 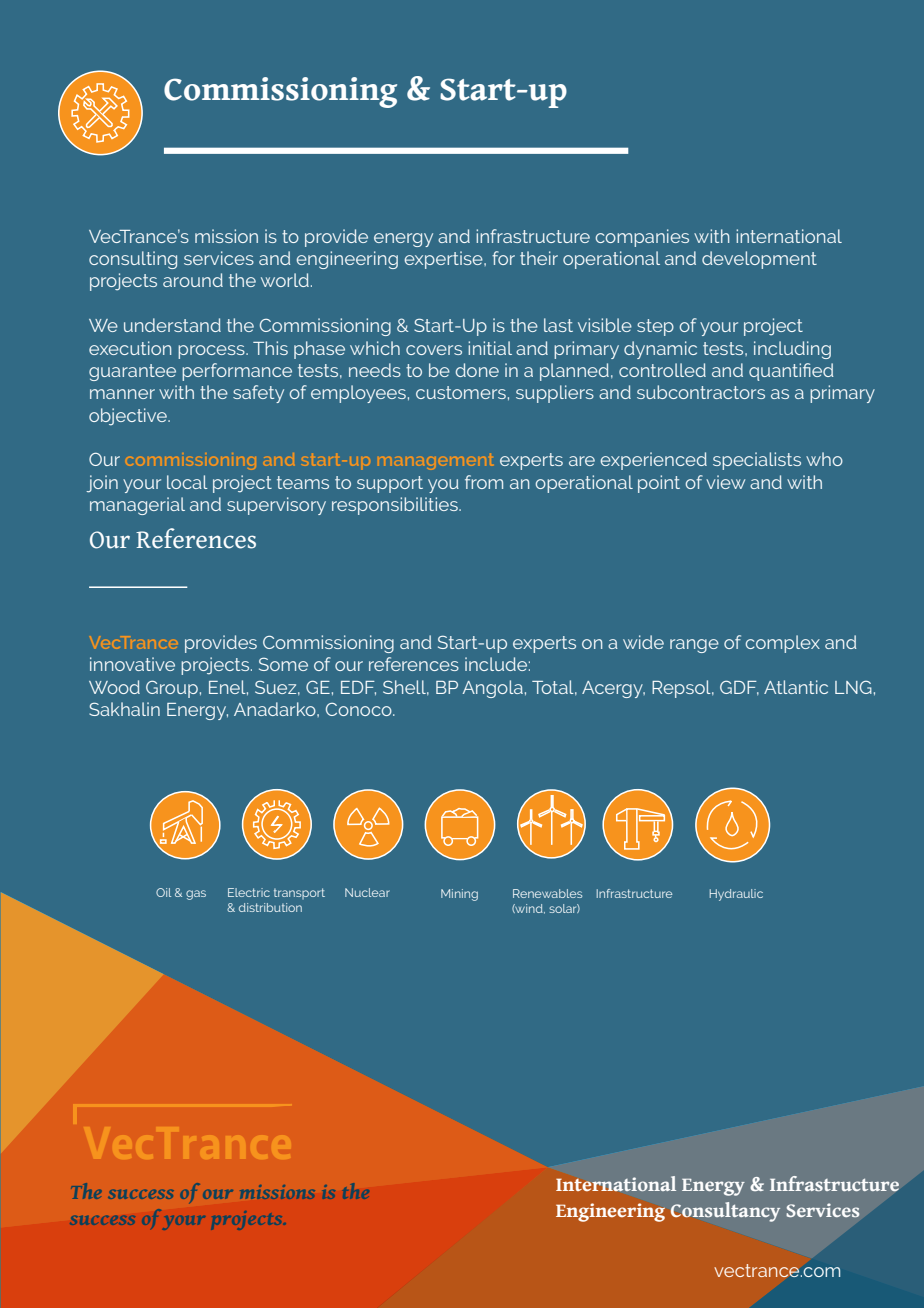 What do you see at coordinates (270, 907) in the screenshot?
I see `distribution` at bounding box center [270, 907].
